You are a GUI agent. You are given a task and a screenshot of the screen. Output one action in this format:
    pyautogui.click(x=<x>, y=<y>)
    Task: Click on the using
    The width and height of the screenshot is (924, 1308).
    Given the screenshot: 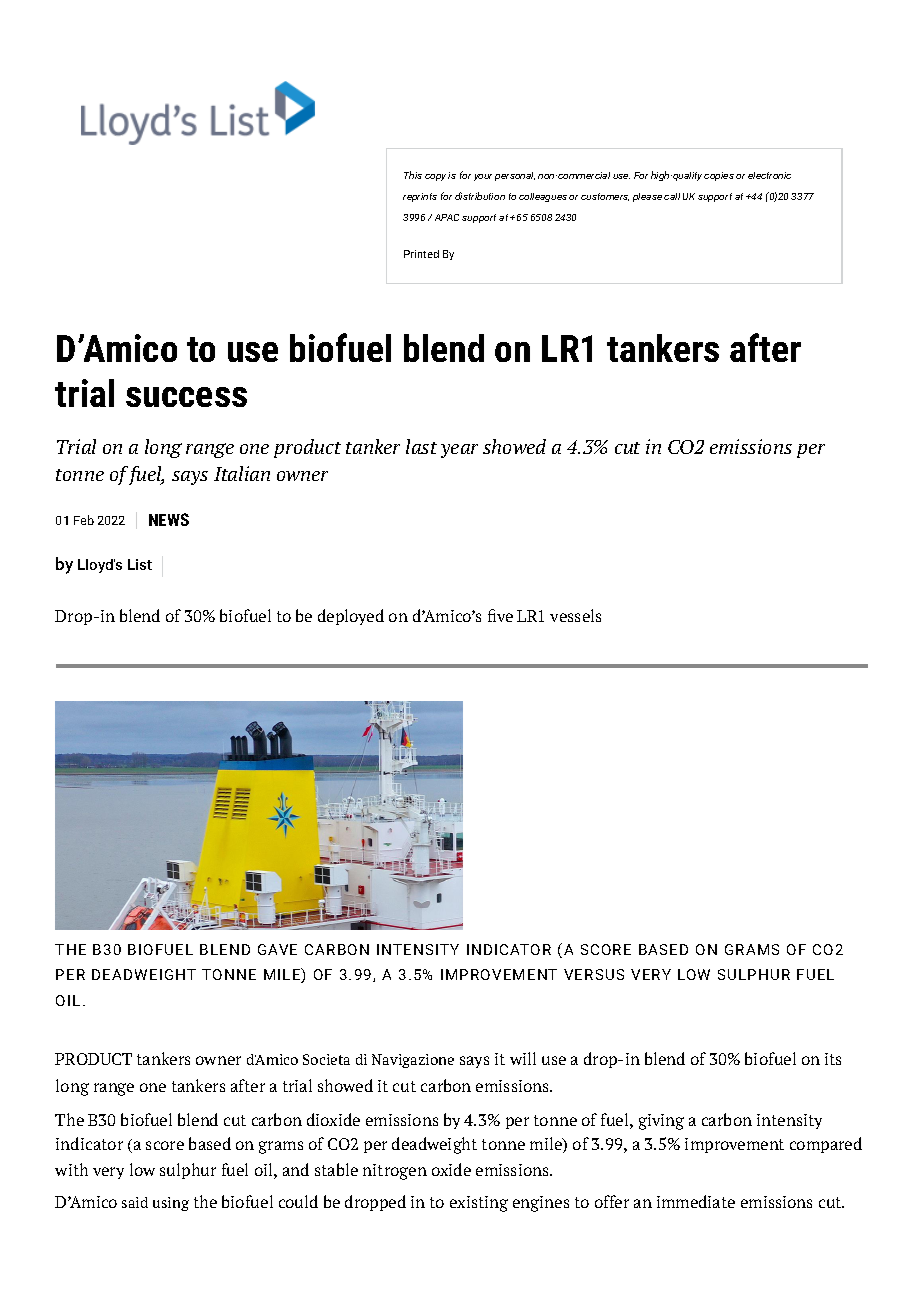 What is the action you would take?
    pyautogui.click(x=171, y=1204)
